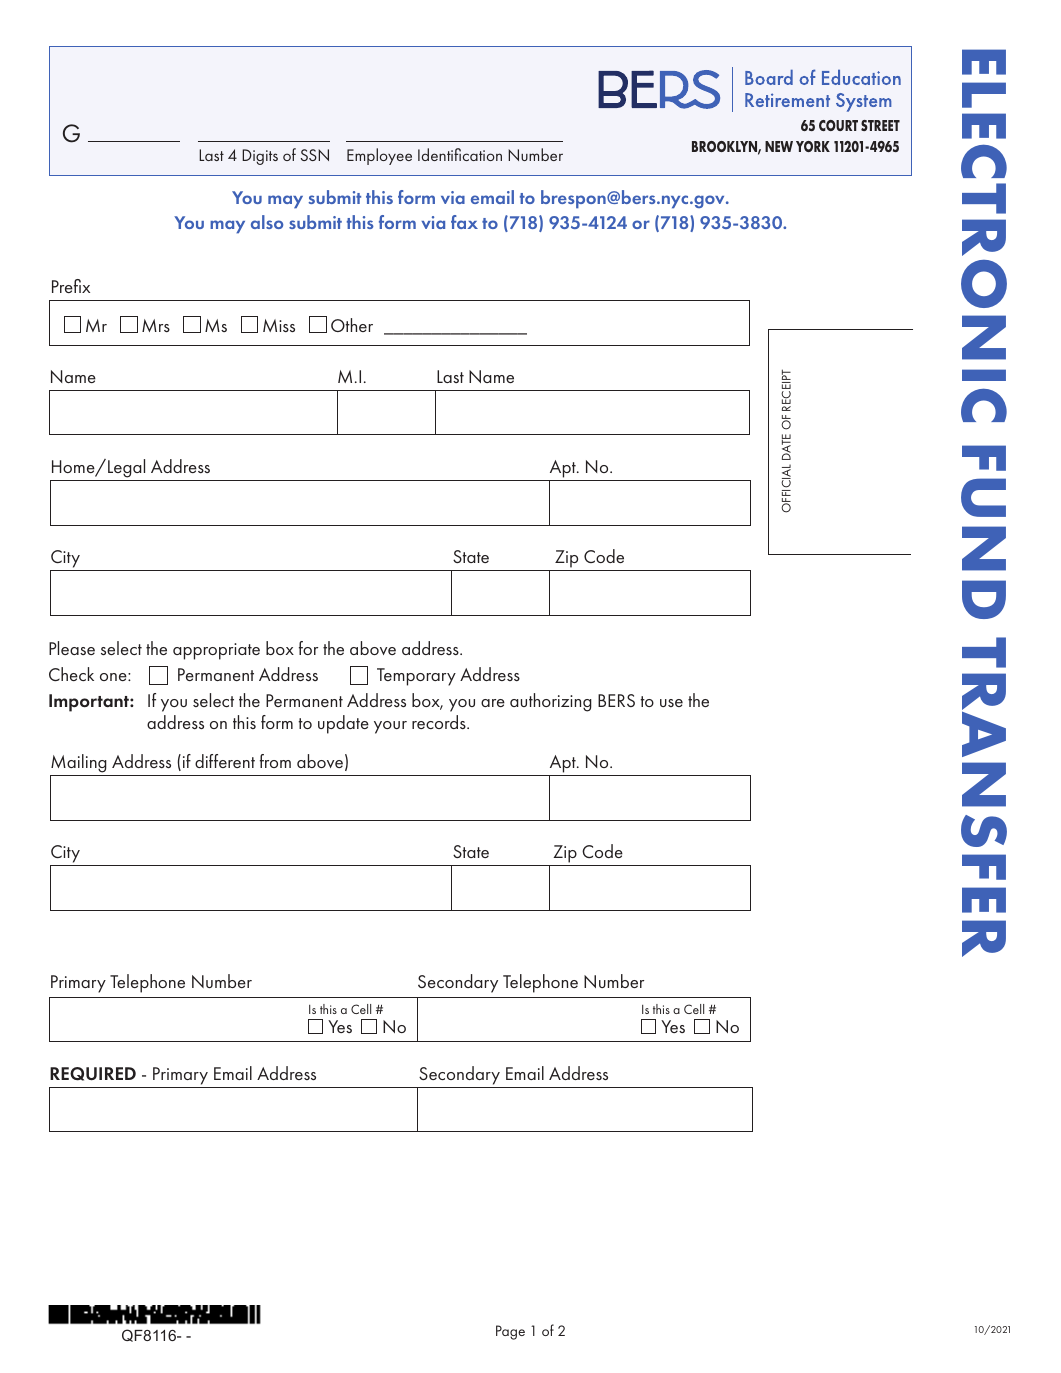  What do you see at coordinates (440, 722) in the document?
I see `records` at bounding box center [440, 722].
